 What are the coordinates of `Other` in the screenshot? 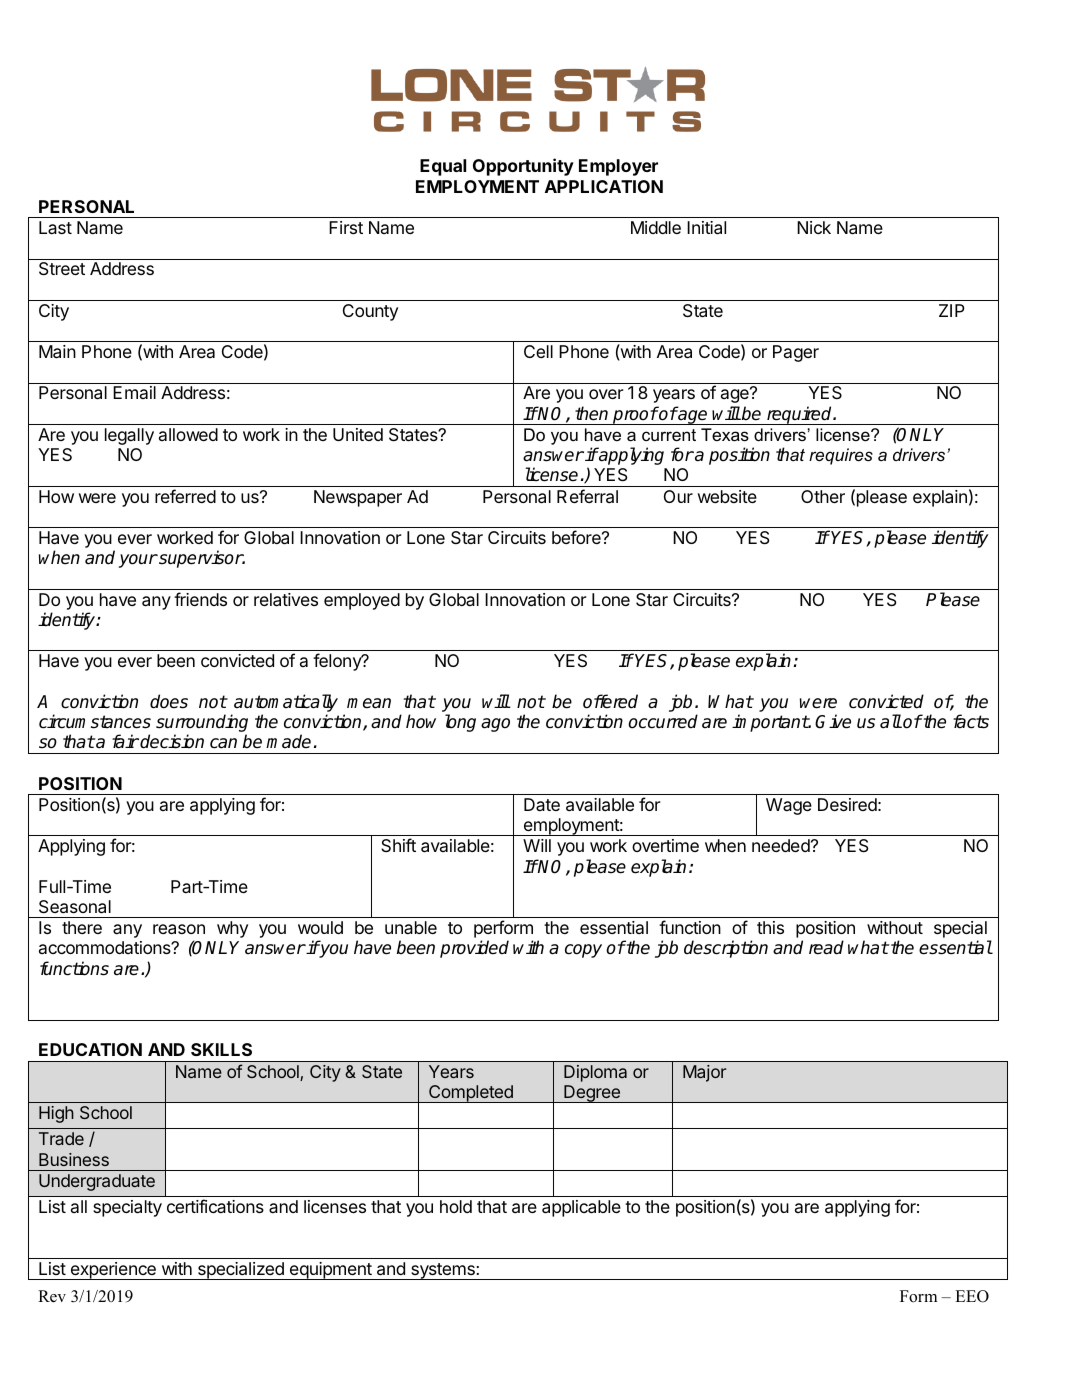 It's located at (823, 496).
